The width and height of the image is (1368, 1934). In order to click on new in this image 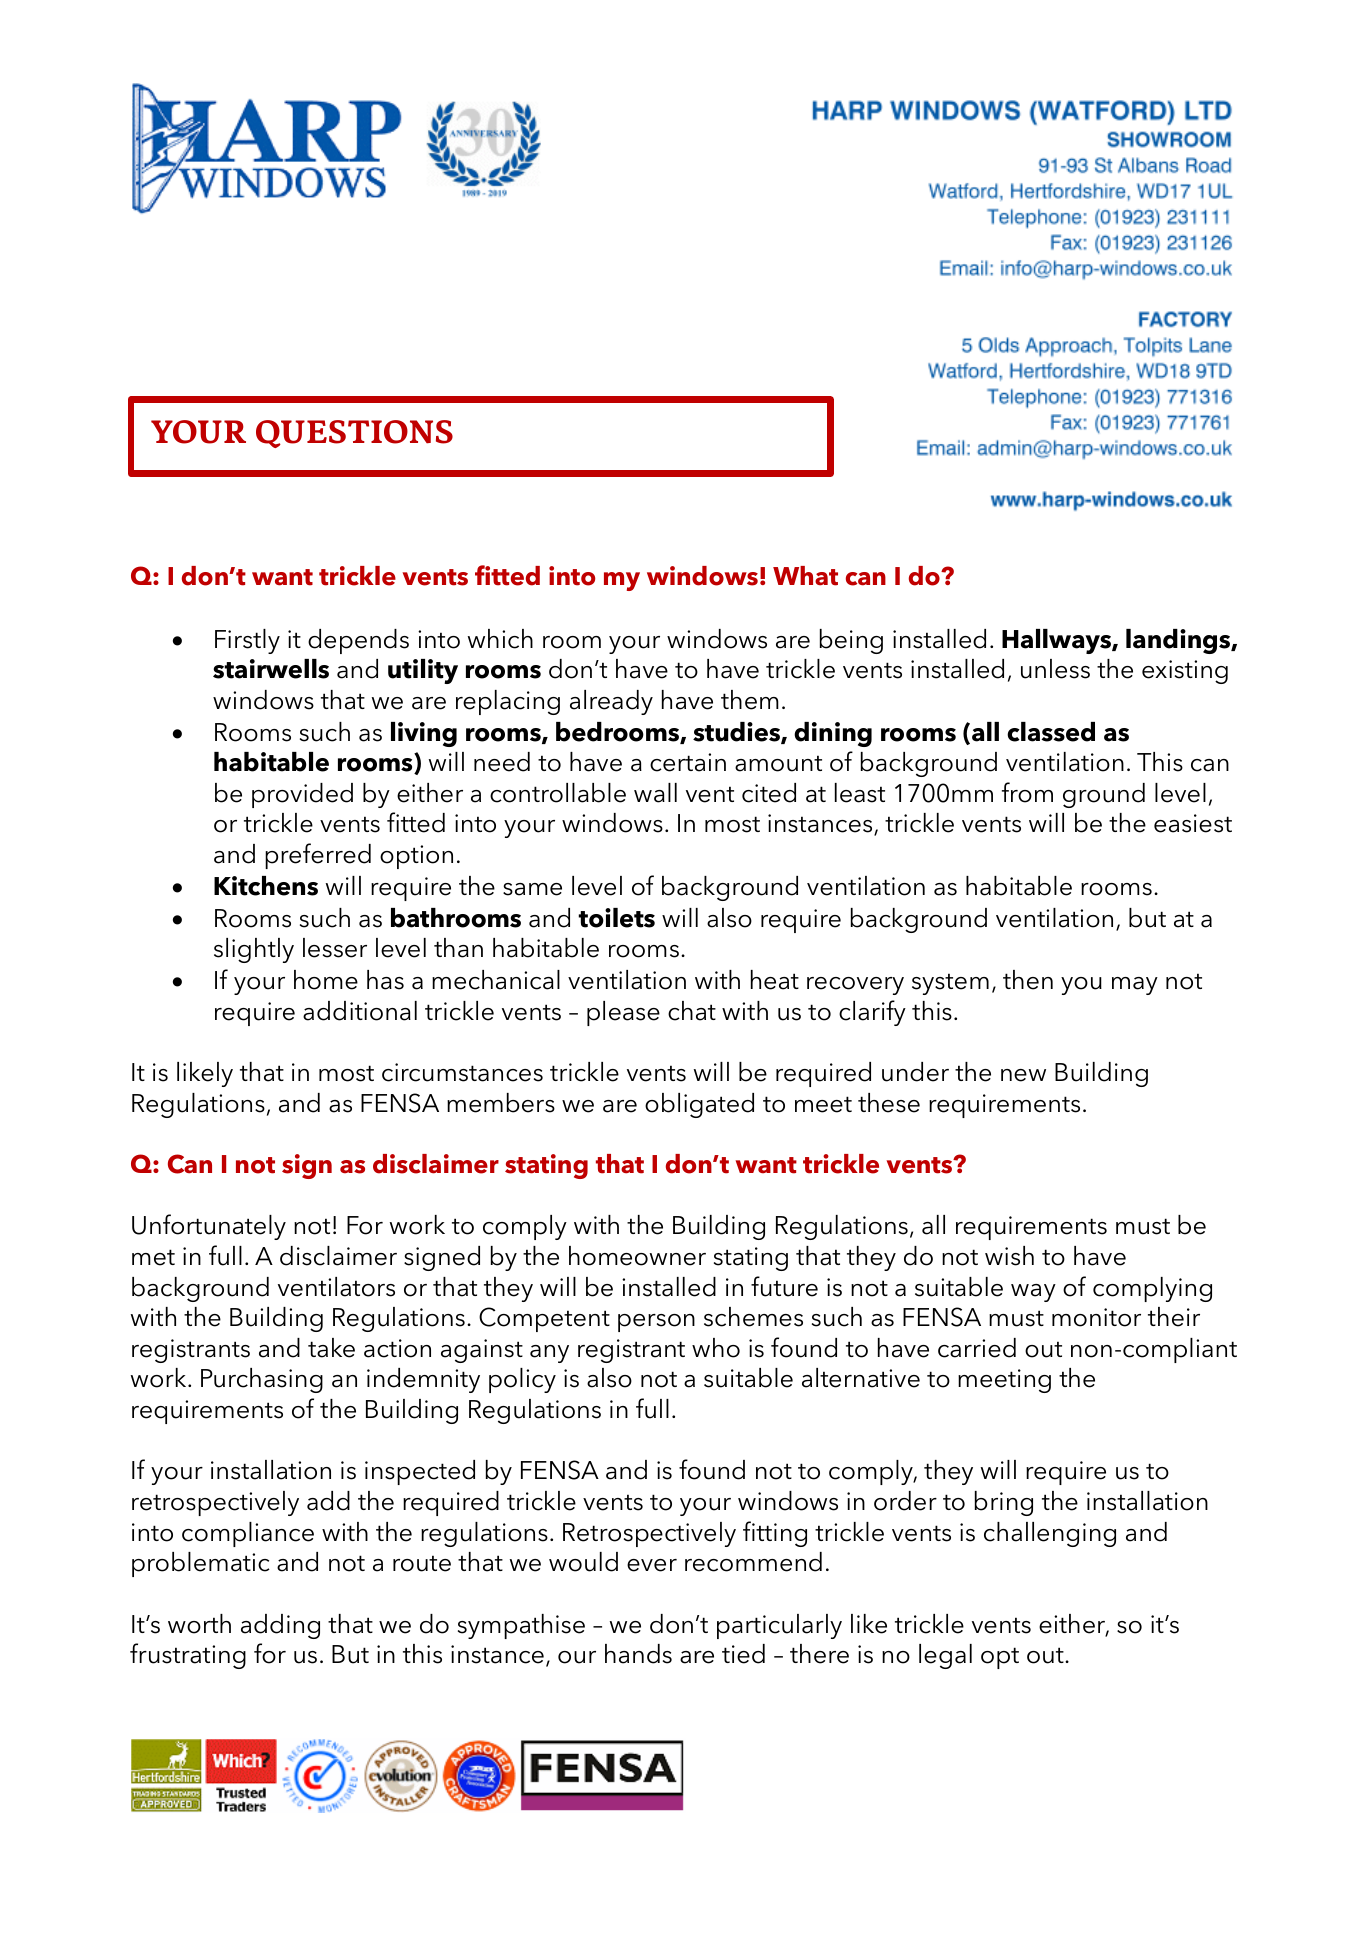, I will do `click(1023, 1075)`.
